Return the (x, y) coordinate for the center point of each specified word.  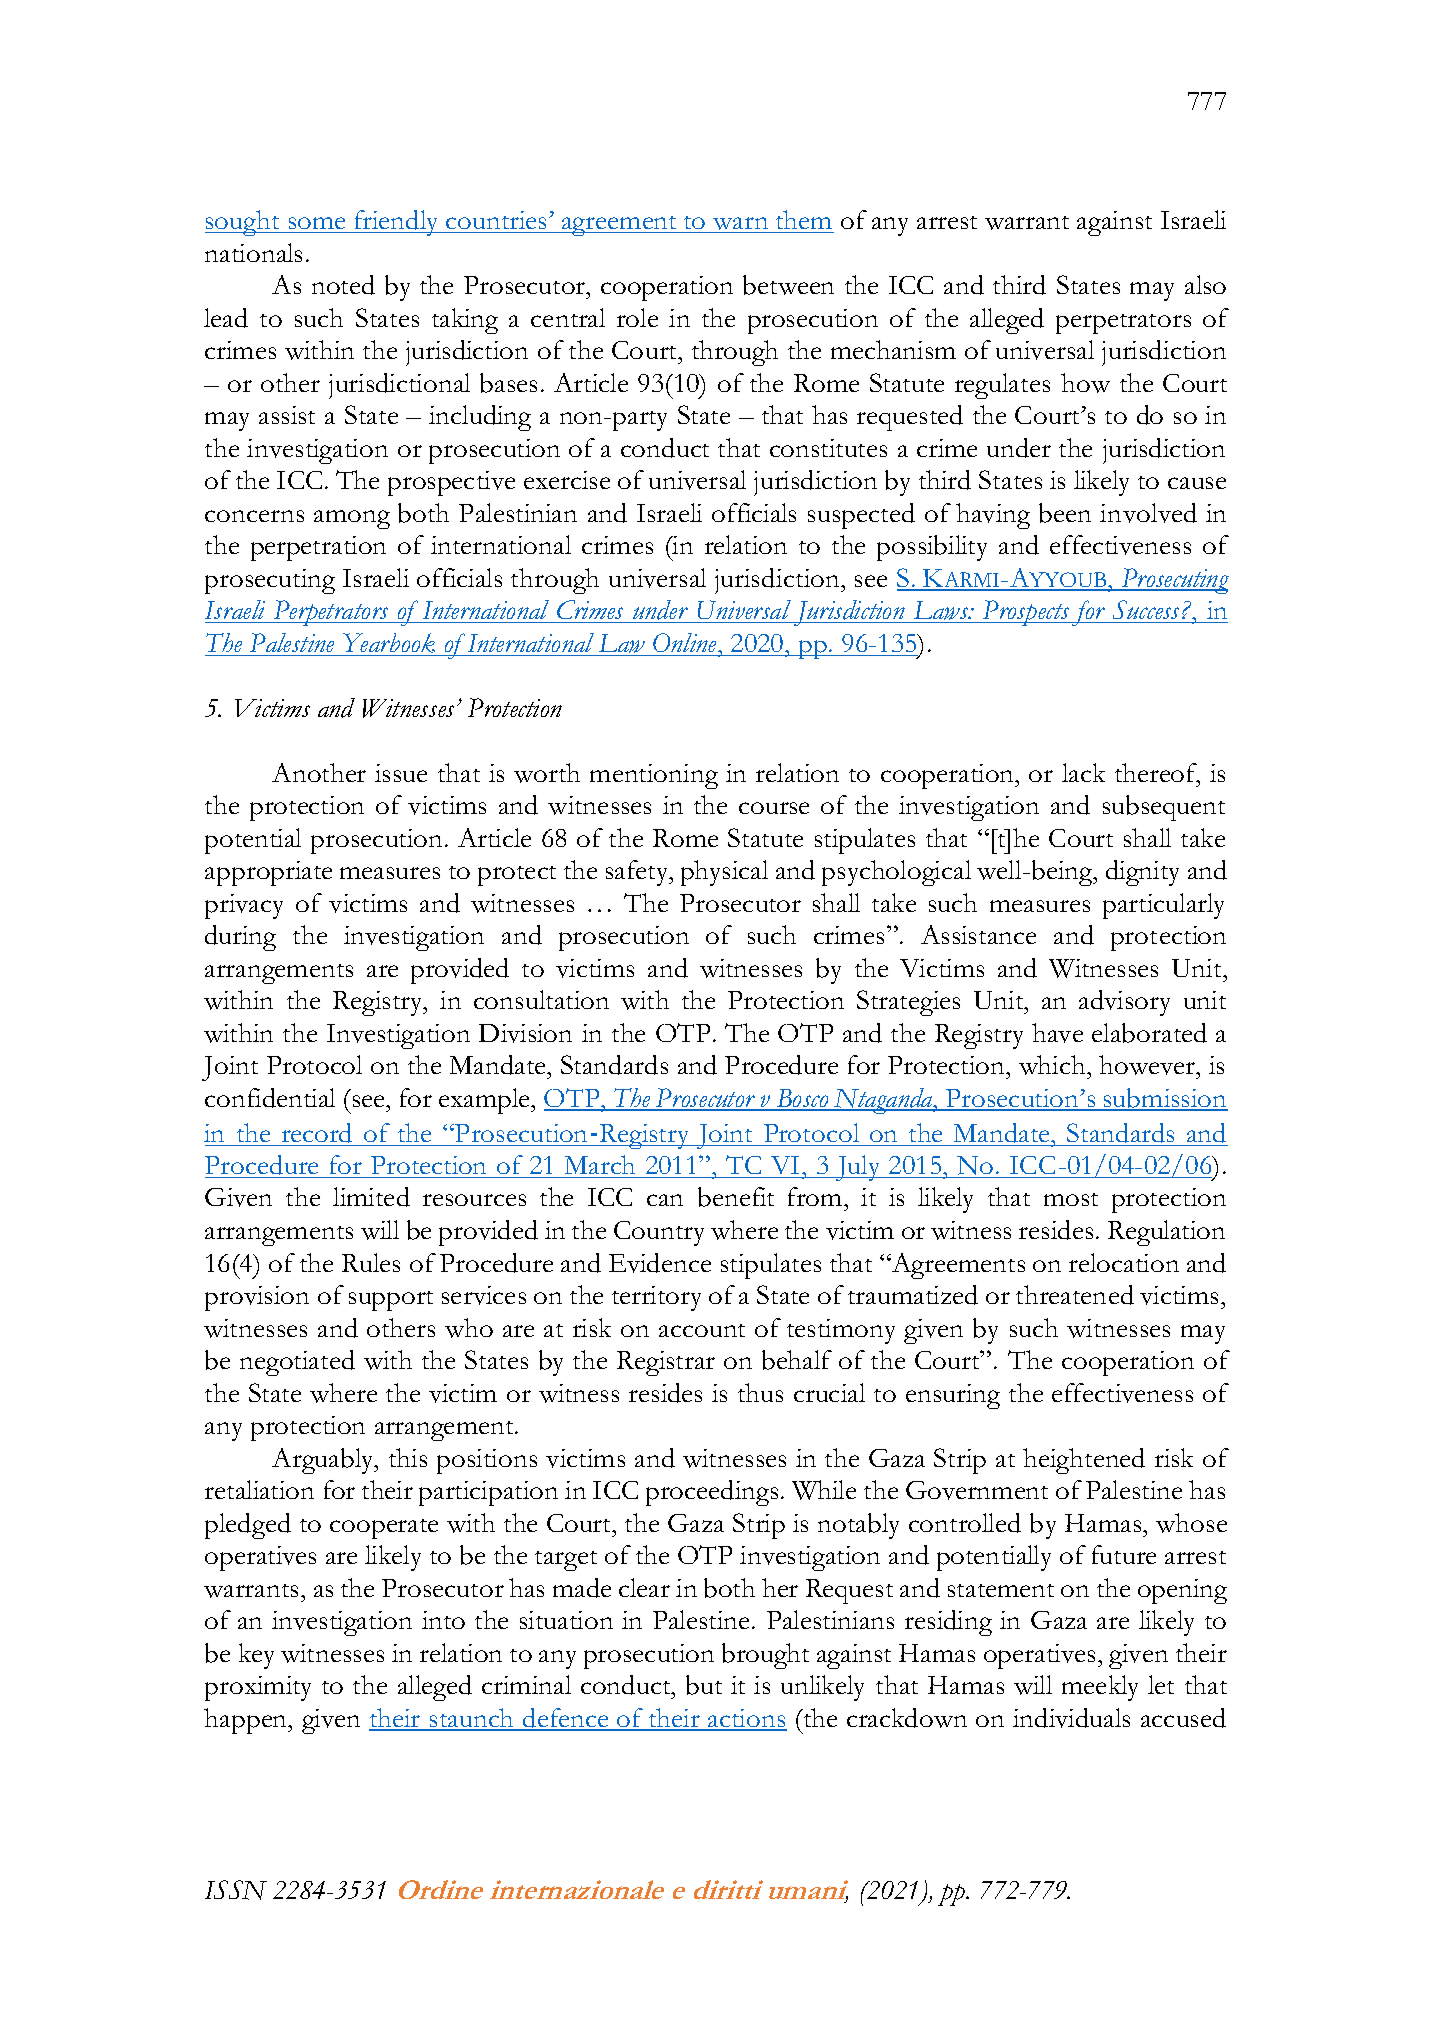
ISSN (236, 1890)
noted (343, 285)
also (1205, 284)
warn (740, 223)
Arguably (324, 1461)
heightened (1084, 1461)
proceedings (712, 1493)
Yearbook (389, 643)
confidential (270, 1098)
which (1053, 1065)
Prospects (1026, 613)
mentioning (654, 776)
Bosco (802, 1099)
